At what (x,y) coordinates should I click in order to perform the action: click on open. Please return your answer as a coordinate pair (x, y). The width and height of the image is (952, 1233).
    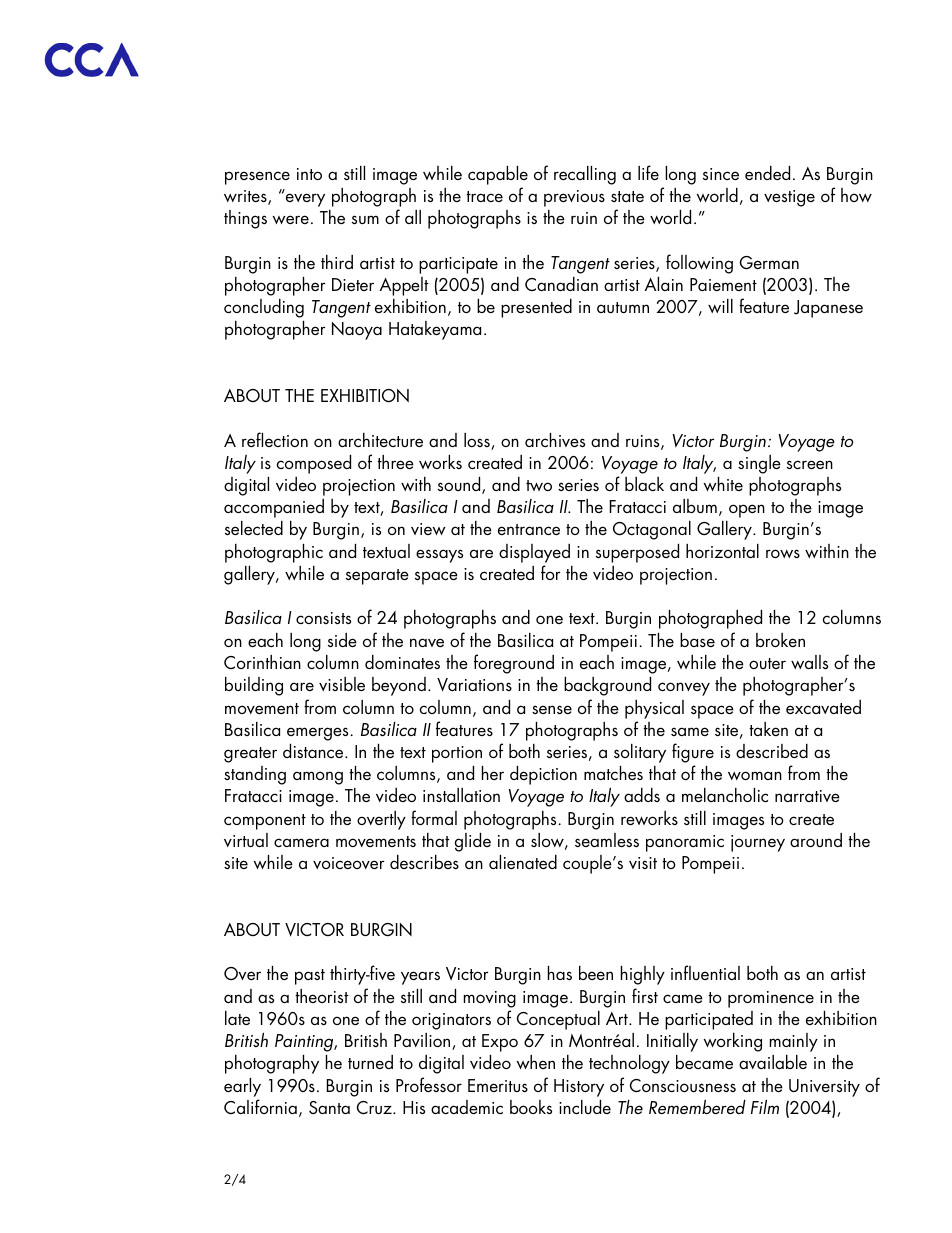
    Looking at the image, I should click on (747, 511).
